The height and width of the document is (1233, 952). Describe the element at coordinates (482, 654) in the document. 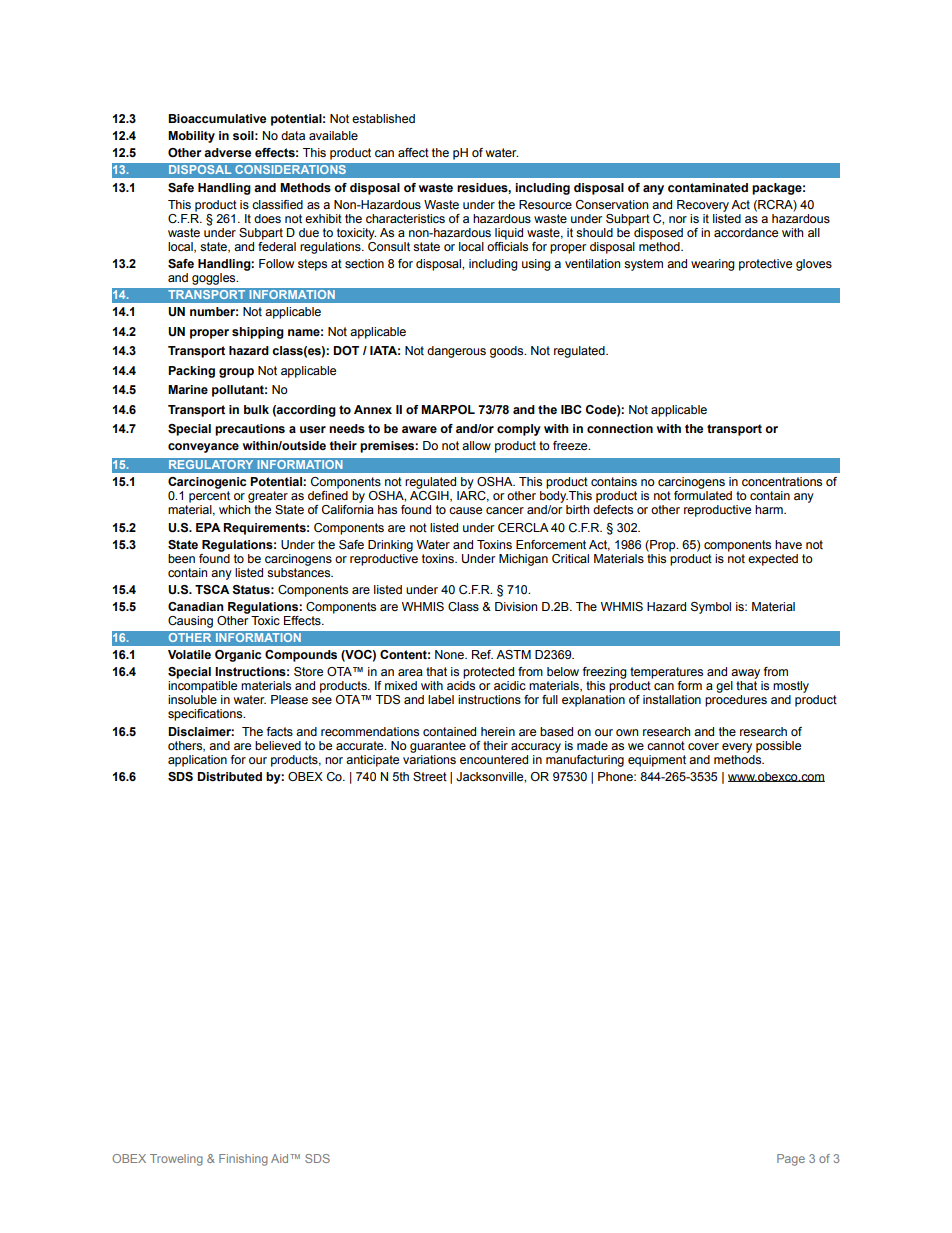

I see `Ref` at that location.
